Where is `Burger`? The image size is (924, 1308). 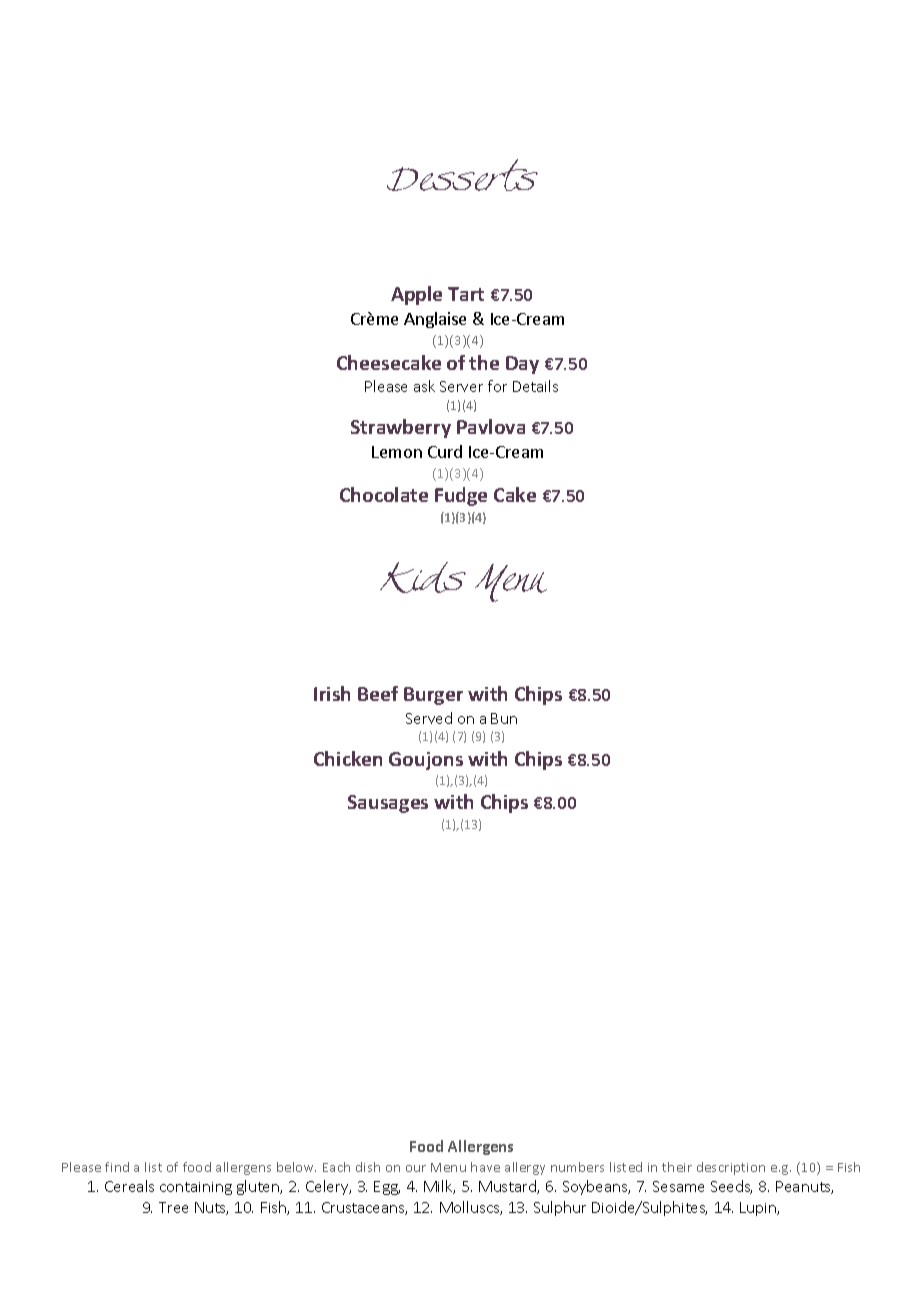
Burger is located at coordinates (433, 696).
